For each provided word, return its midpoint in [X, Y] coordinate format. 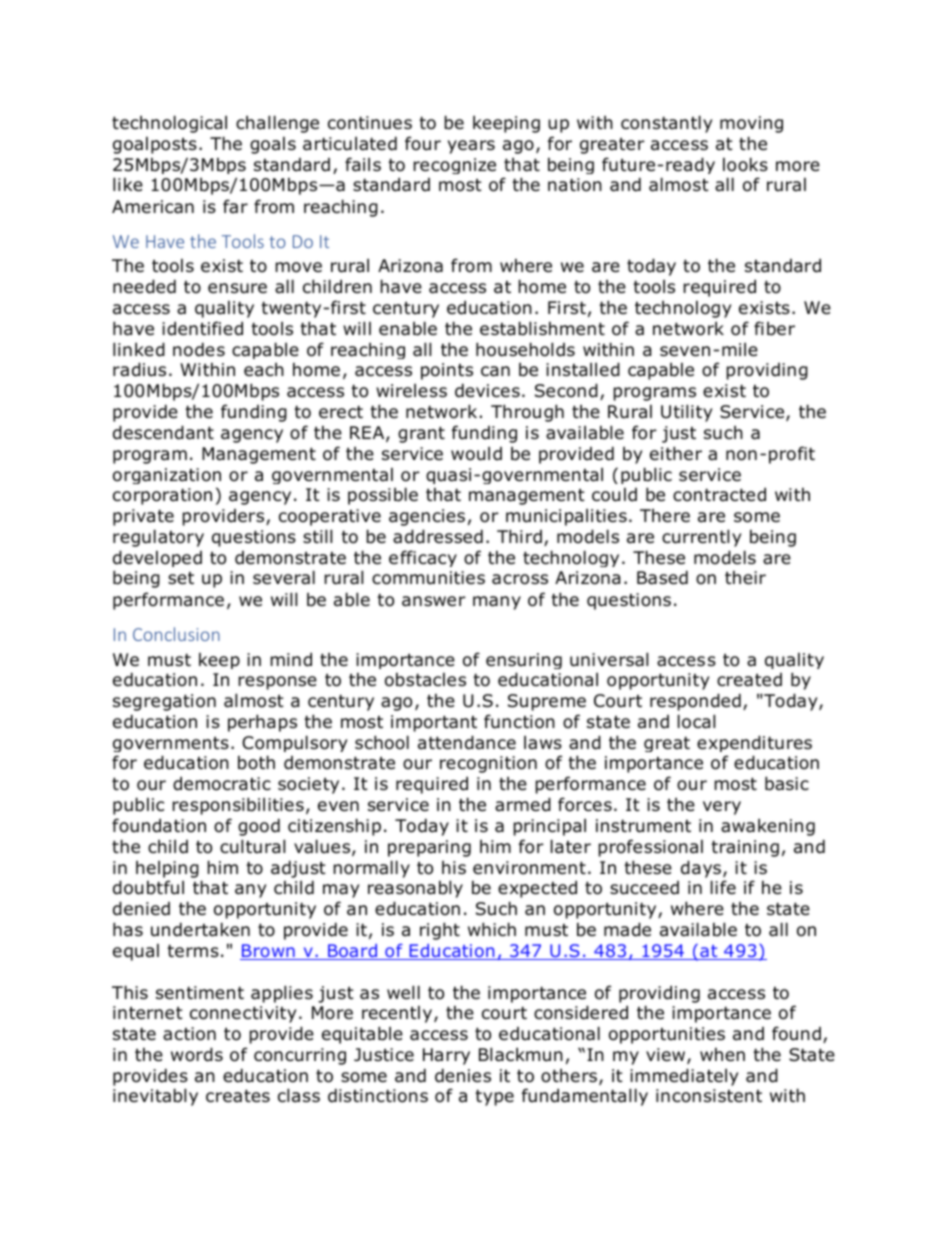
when [722, 1055]
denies [463, 1075]
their [745, 578]
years [471, 147]
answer [434, 601]
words [197, 1054]
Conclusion [176, 634]
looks [745, 164]
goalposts [155, 145]
